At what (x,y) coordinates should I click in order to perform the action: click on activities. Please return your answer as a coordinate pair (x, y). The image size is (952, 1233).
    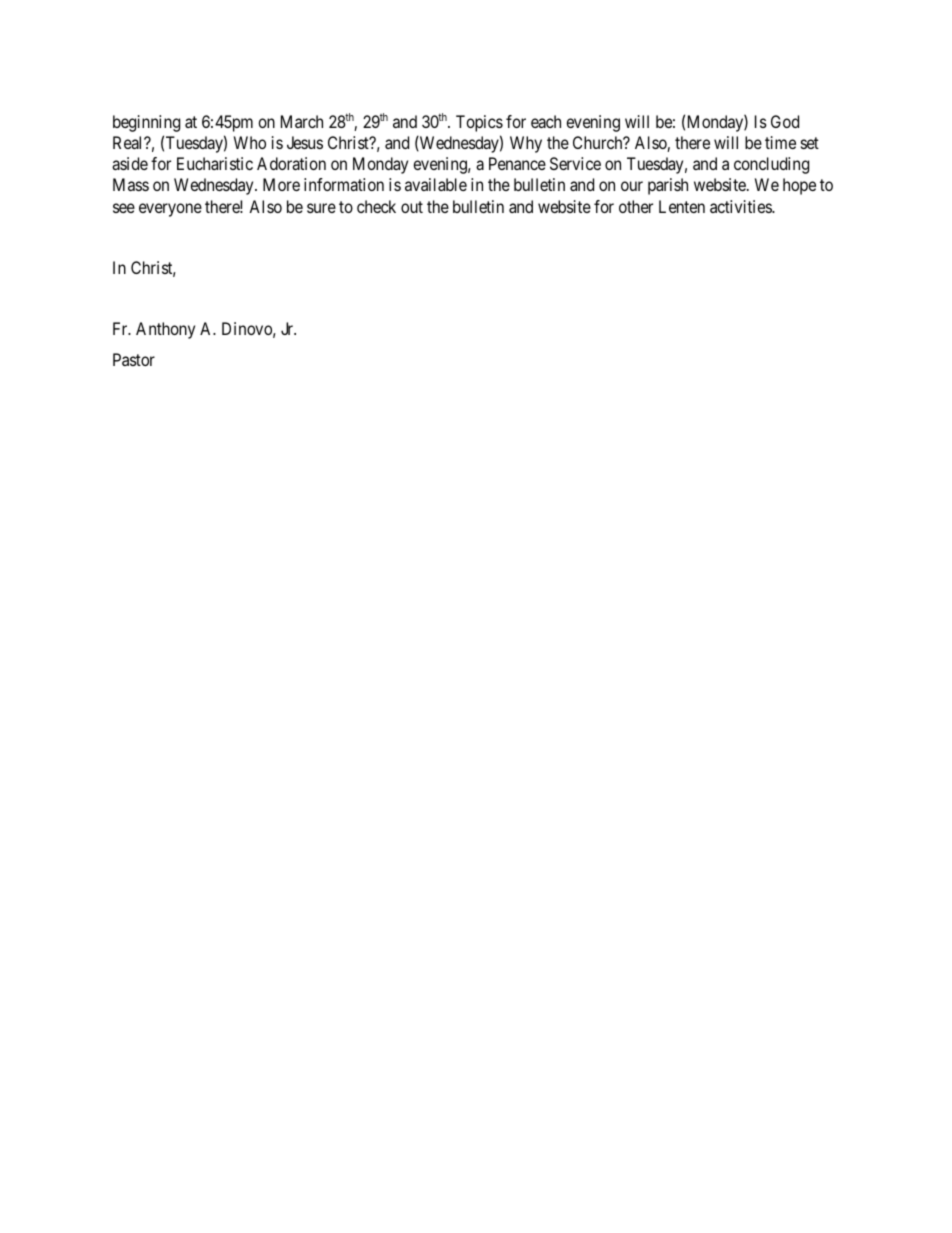
    Looking at the image, I should click on (741, 206).
